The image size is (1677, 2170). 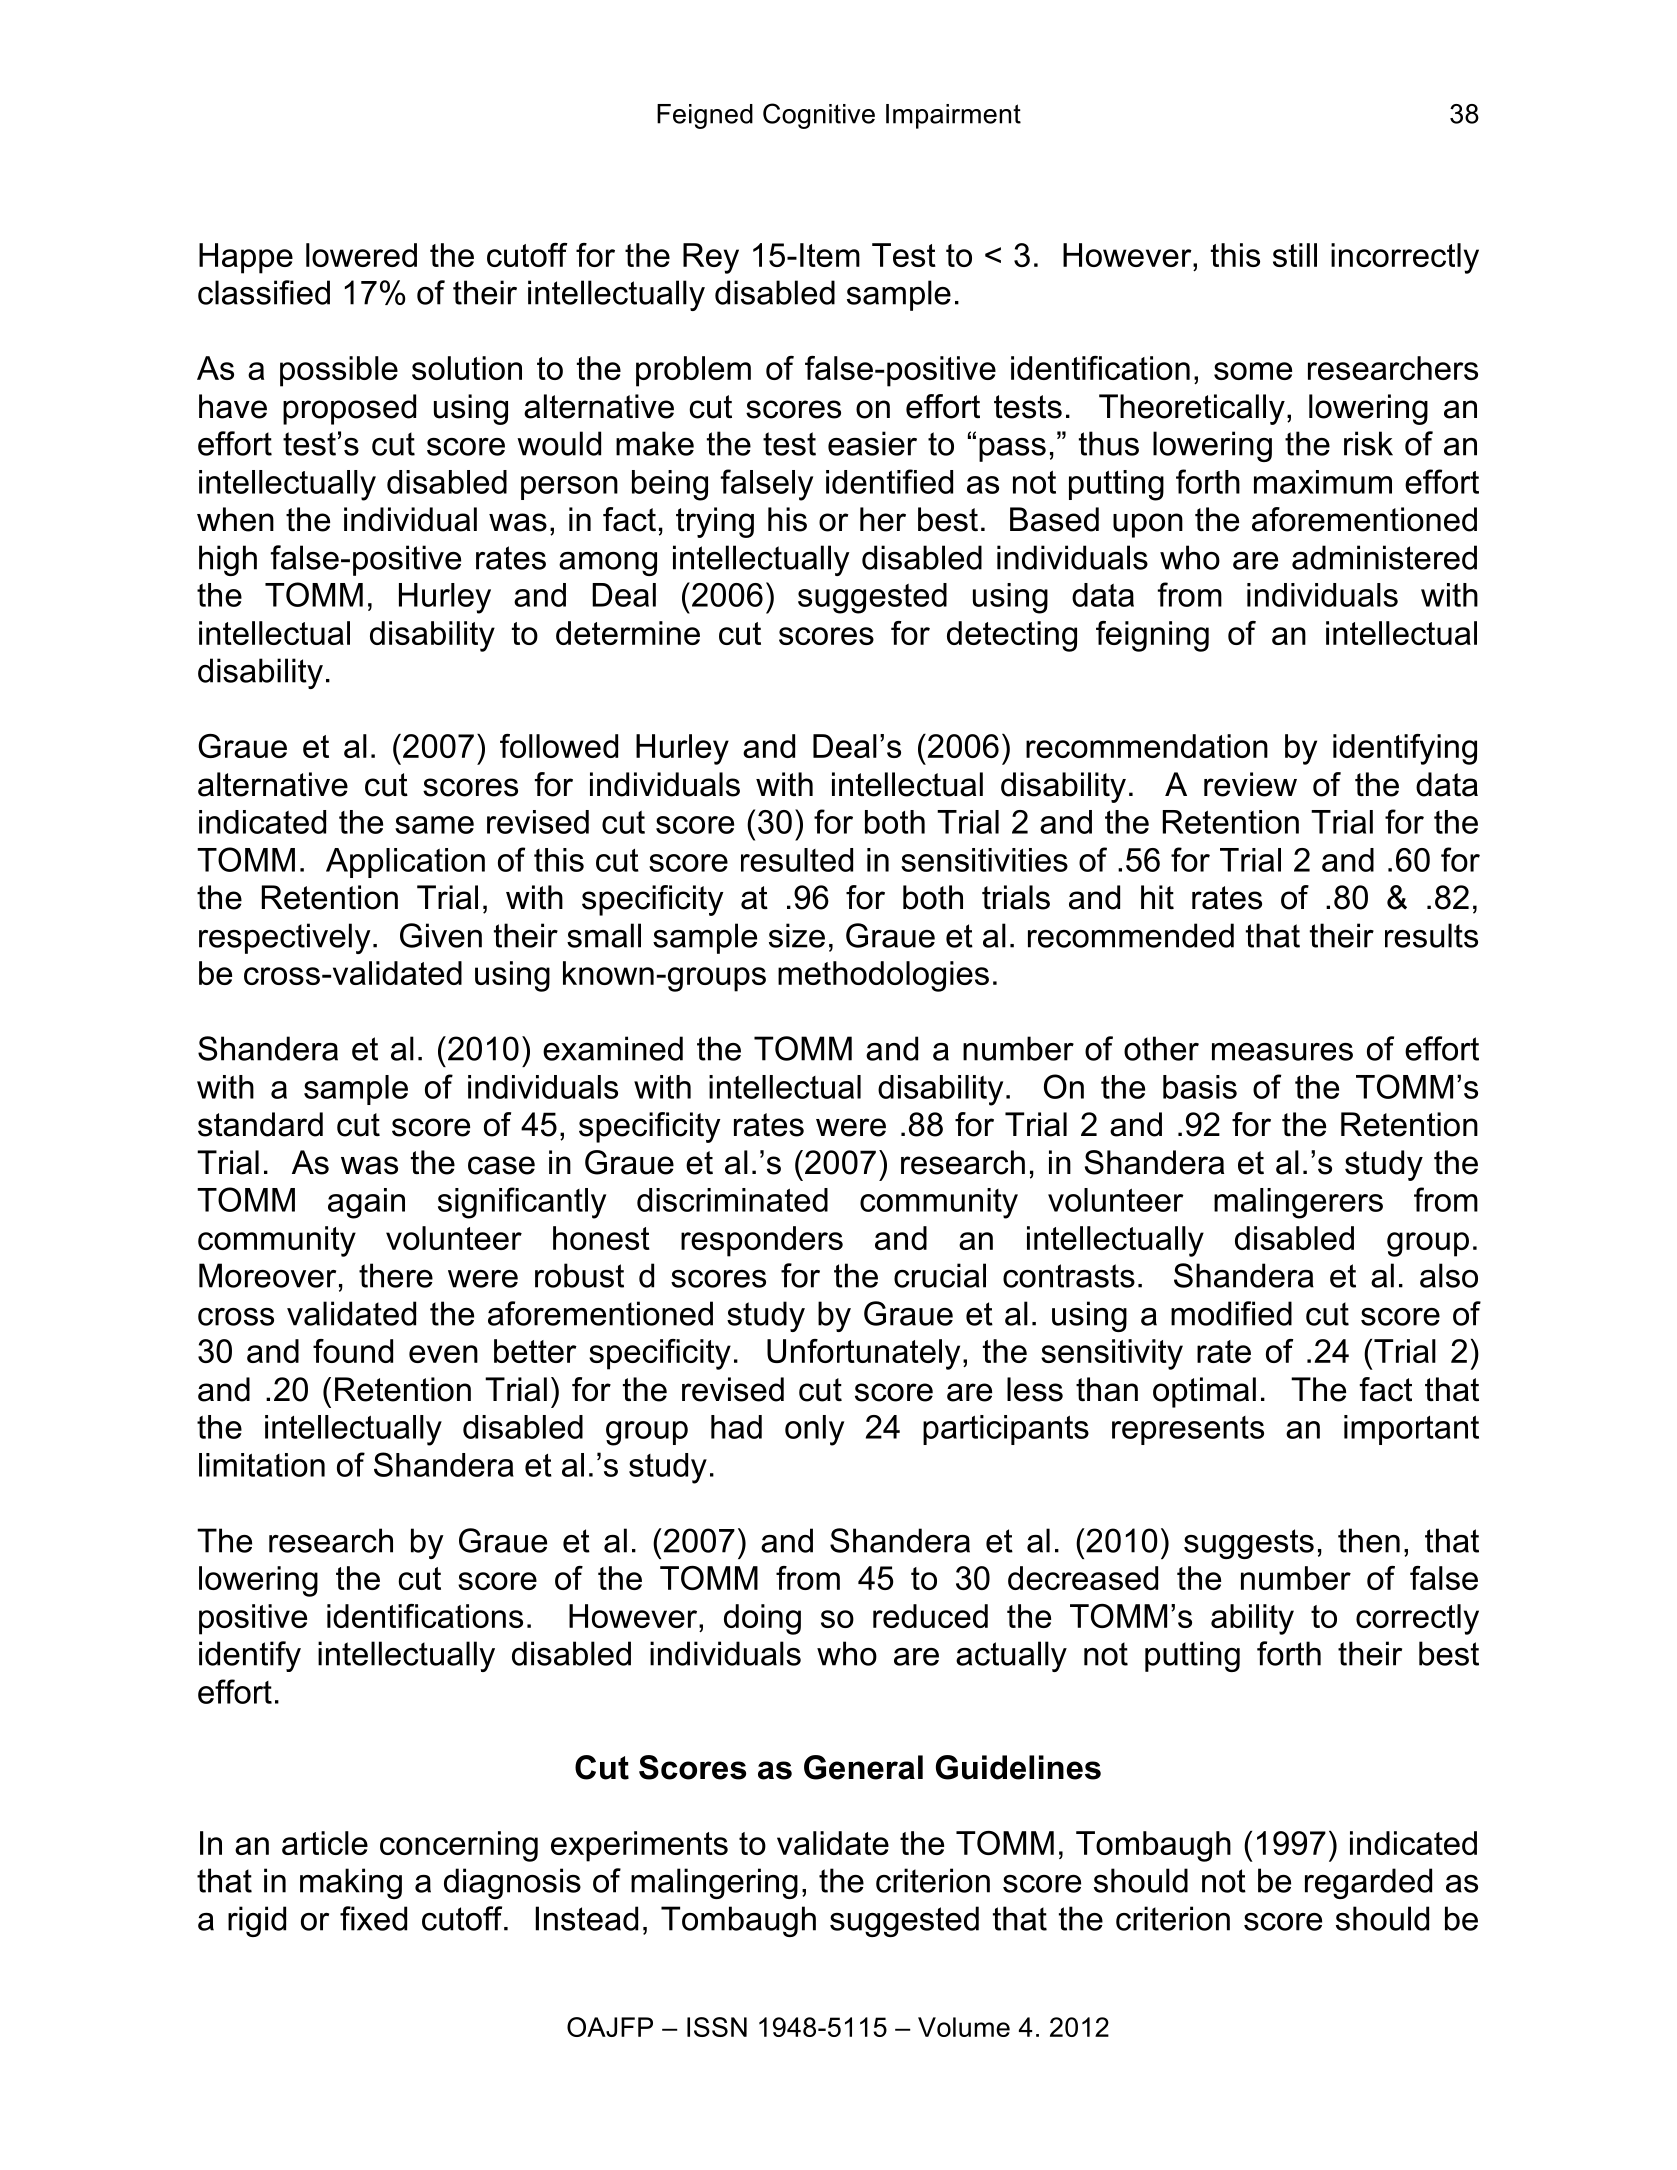 What do you see at coordinates (819, 116) in the screenshot?
I see `Cognitive` at bounding box center [819, 116].
